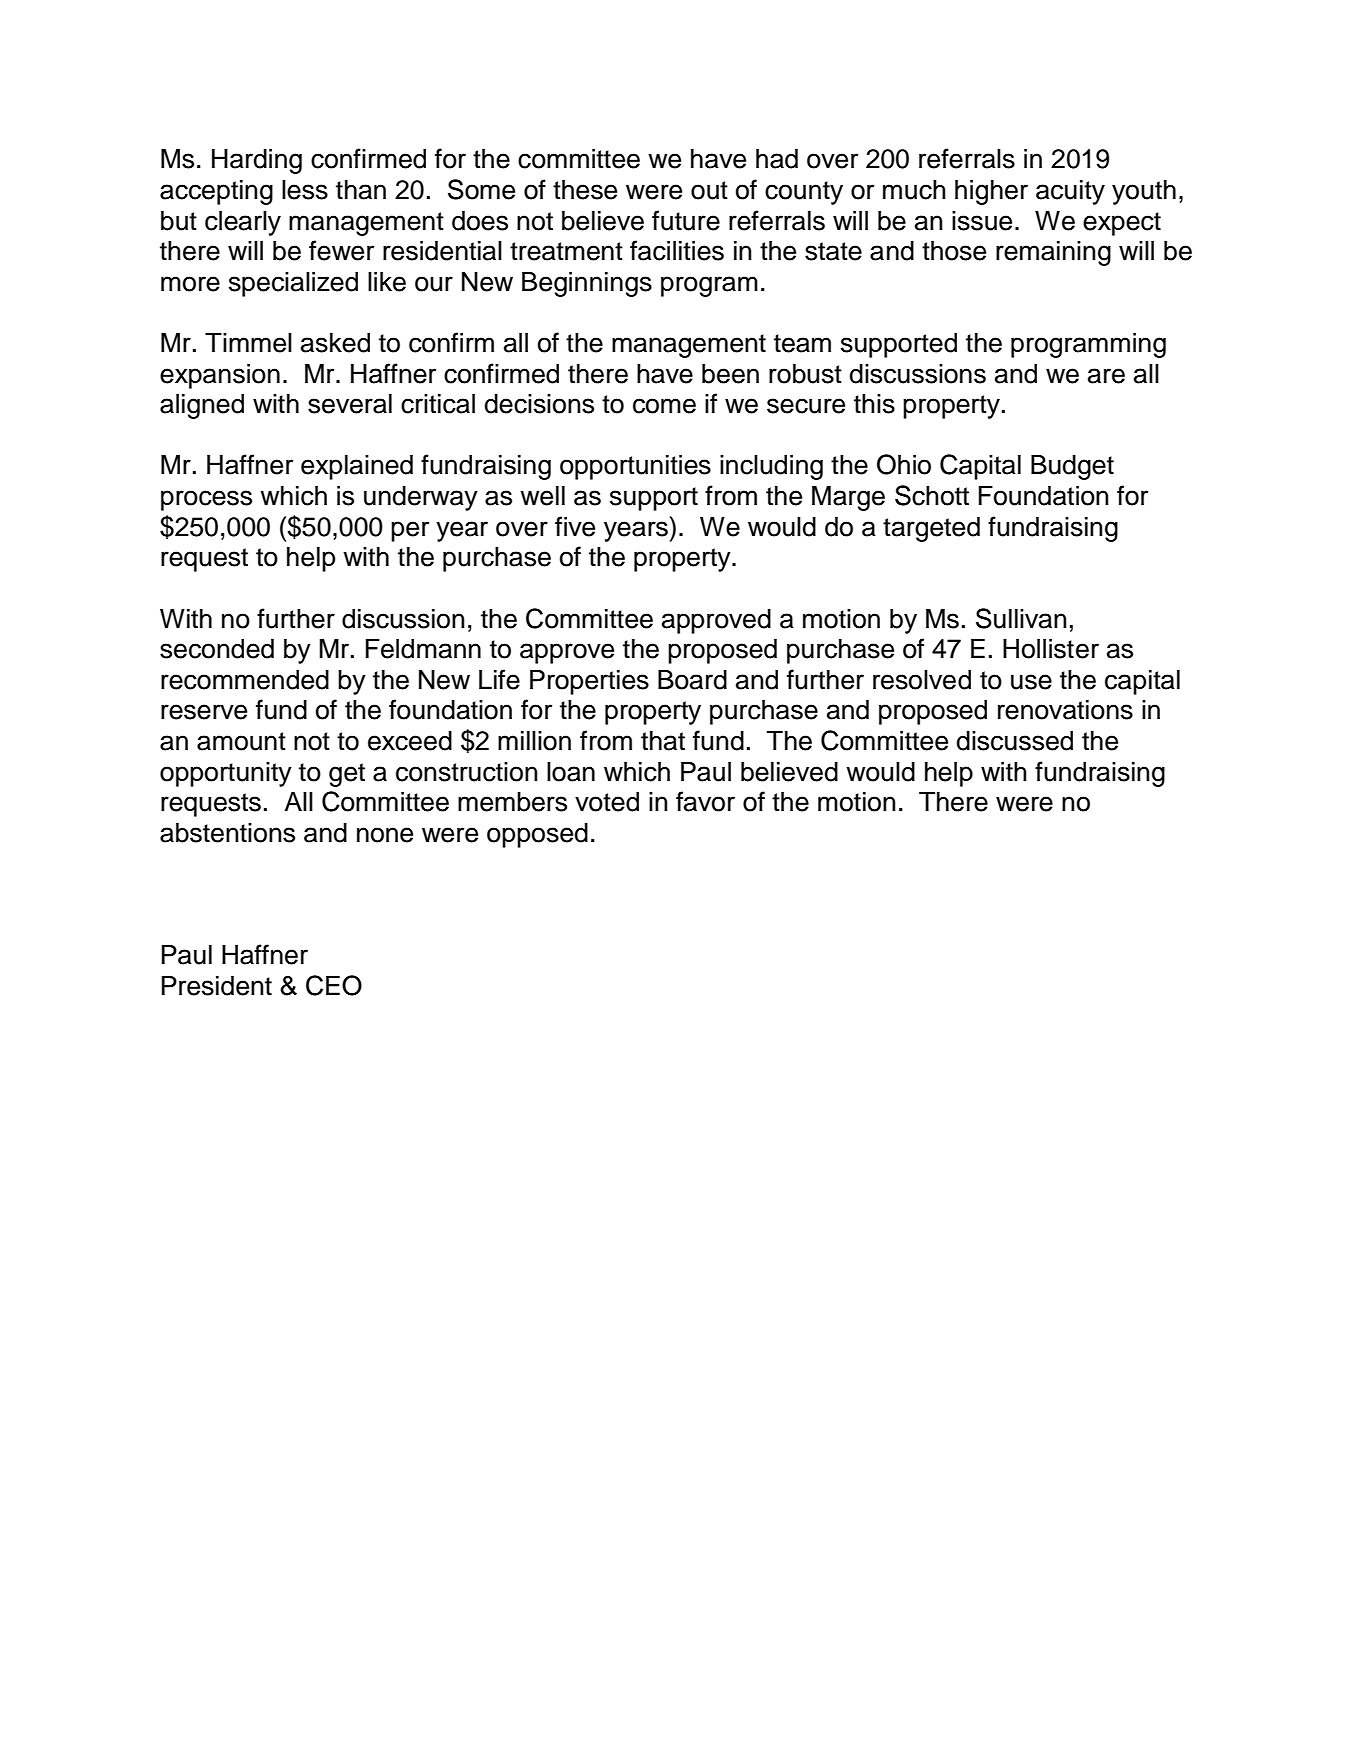 This screenshot has width=1358, height=1757. Describe the element at coordinates (1021, 618) in the screenshot. I see `Sullivan` at that location.
